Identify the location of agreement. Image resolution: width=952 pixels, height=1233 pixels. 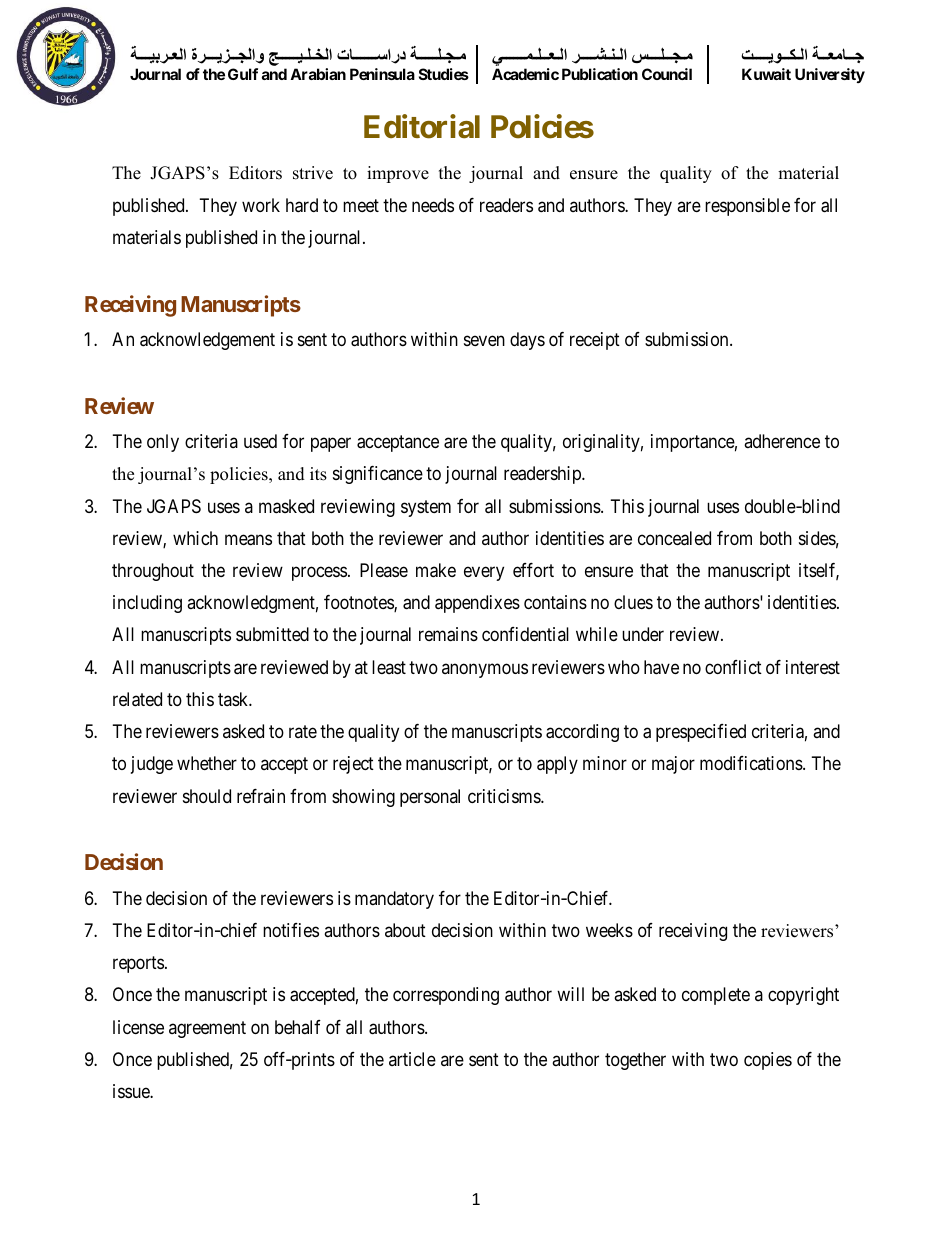
(207, 1029).
